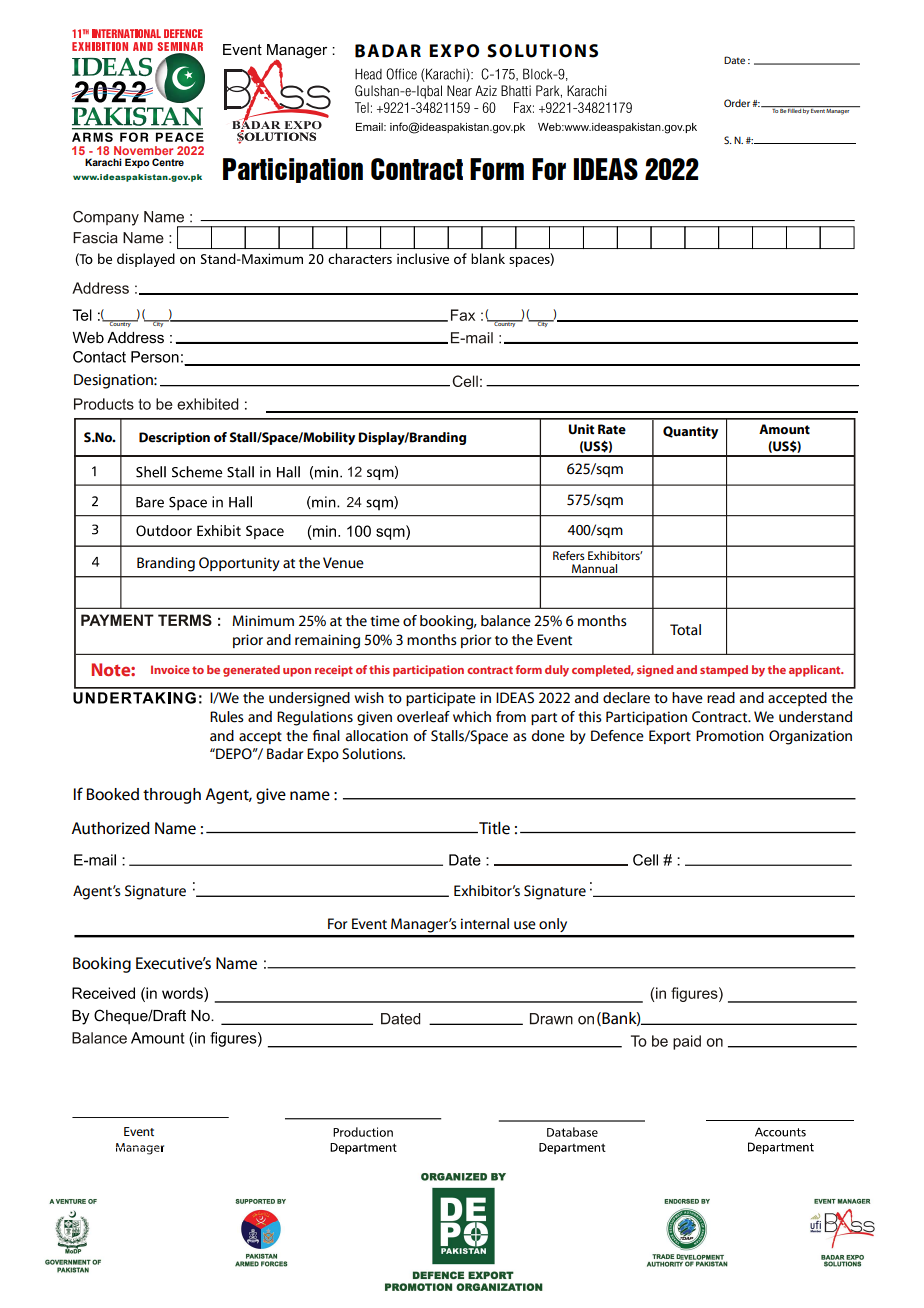 Image resolution: width=924 pixels, height=1308 pixels. Describe the element at coordinates (110, 828) in the screenshot. I see `Authorized` at that location.
